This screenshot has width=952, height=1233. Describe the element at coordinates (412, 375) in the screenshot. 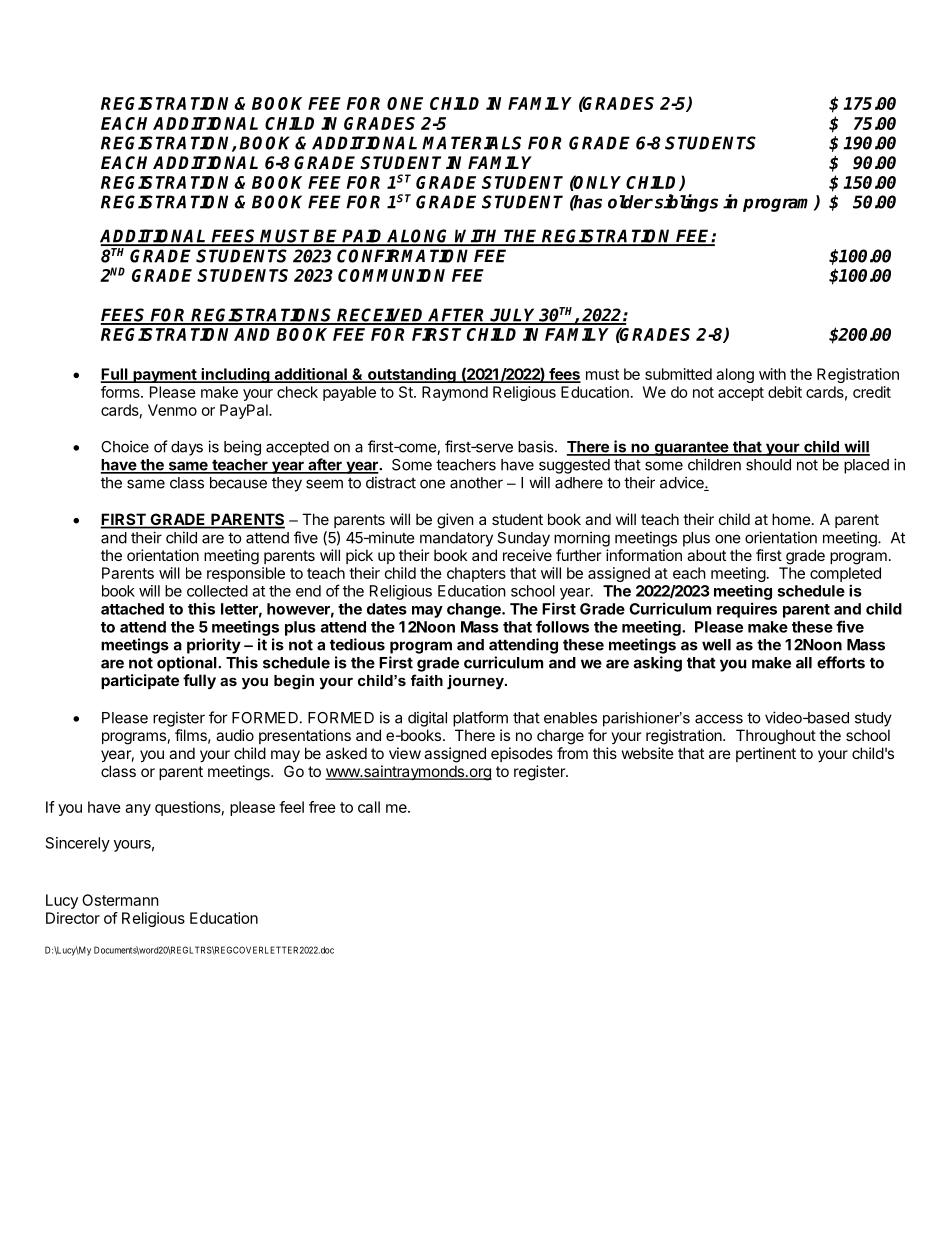

I see `outstanding` at that location.
